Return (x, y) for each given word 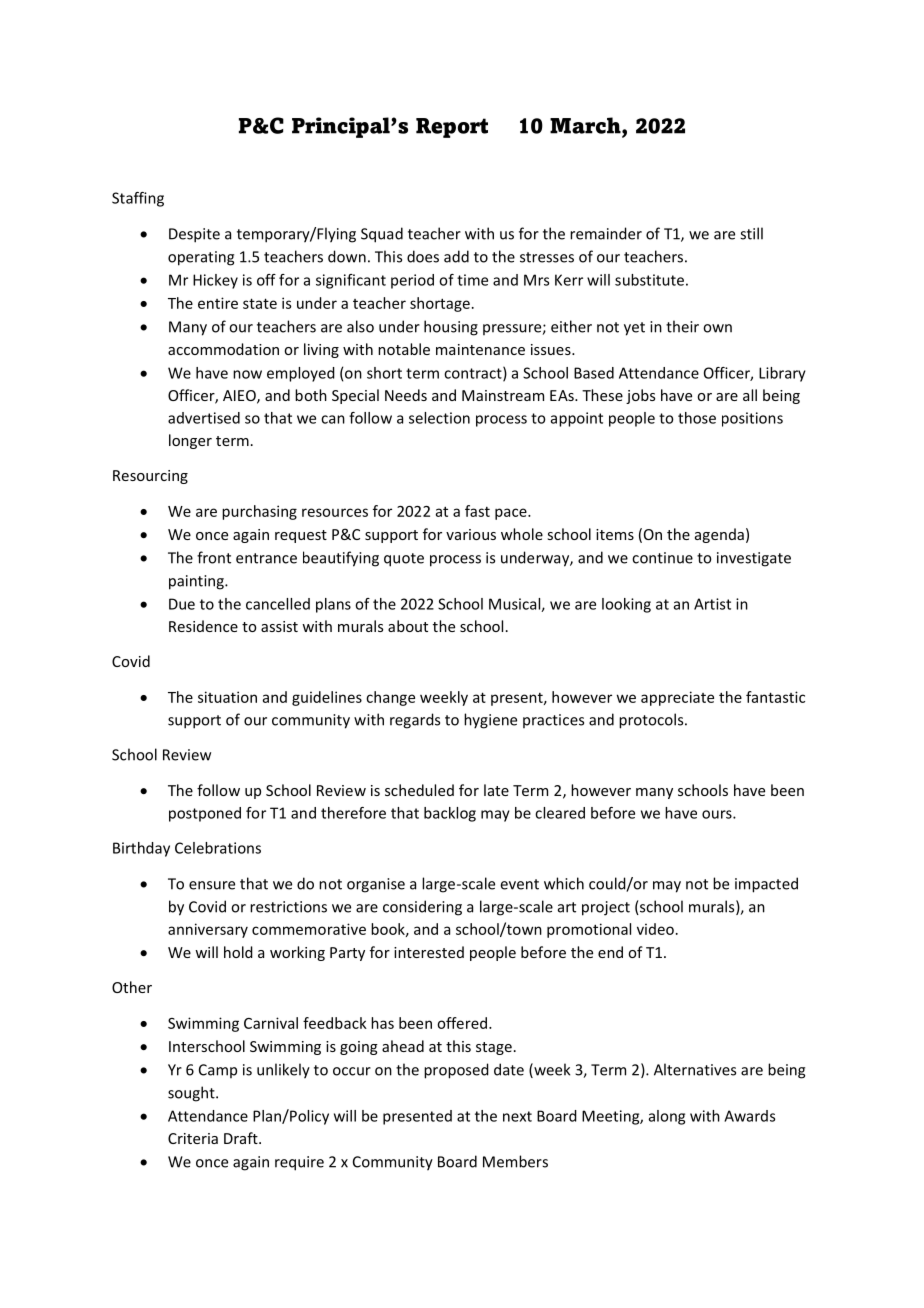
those (697, 418)
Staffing (138, 199)
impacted (766, 885)
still (751, 233)
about (408, 626)
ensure (212, 885)
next (517, 1116)
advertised (204, 418)
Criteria (193, 1138)
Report (452, 128)
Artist (712, 604)
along (667, 1117)
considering (422, 908)
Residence (203, 626)
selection (439, 418)
